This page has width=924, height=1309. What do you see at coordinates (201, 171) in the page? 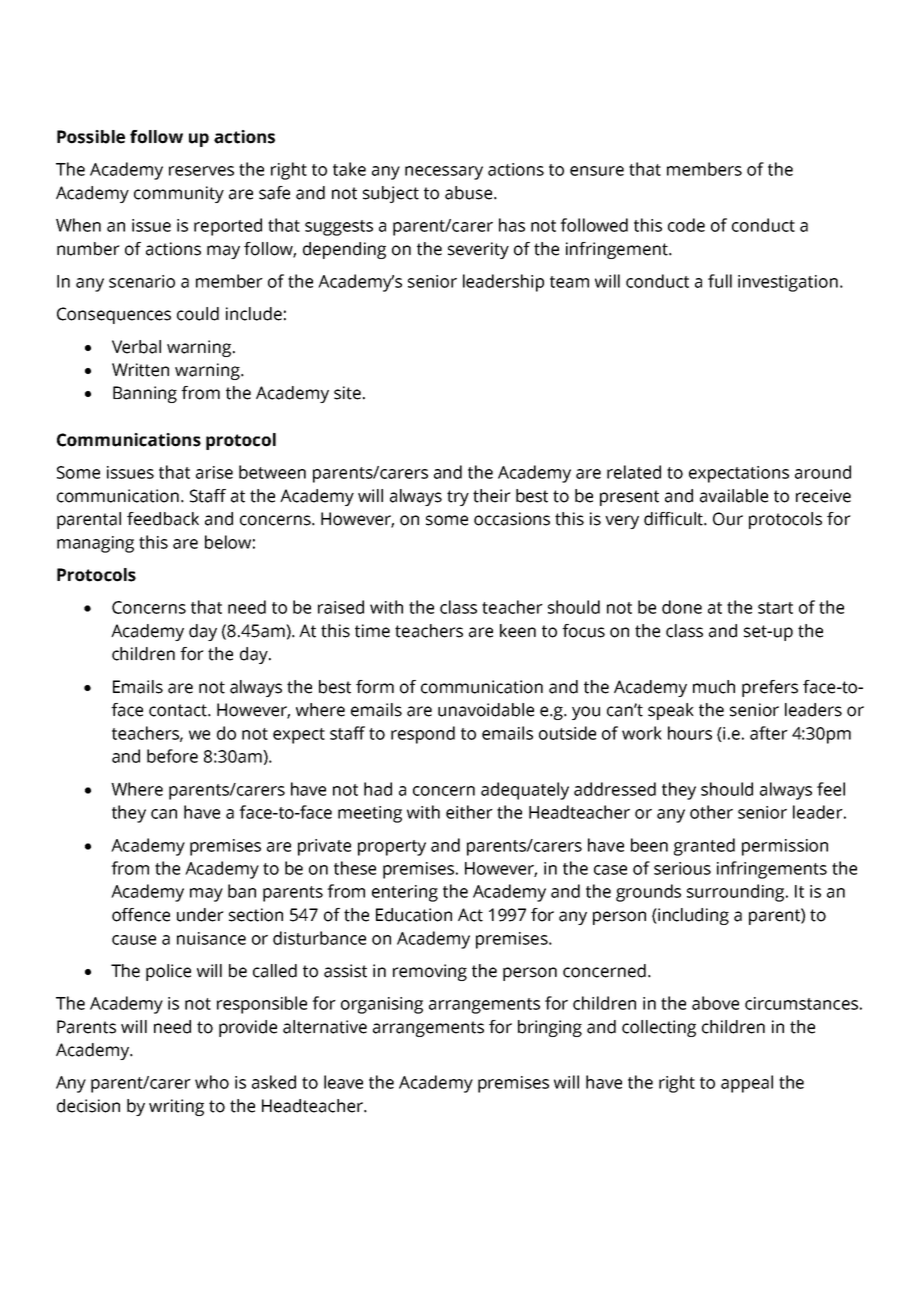
I see `reserves` at bounding box center [201, 171].
